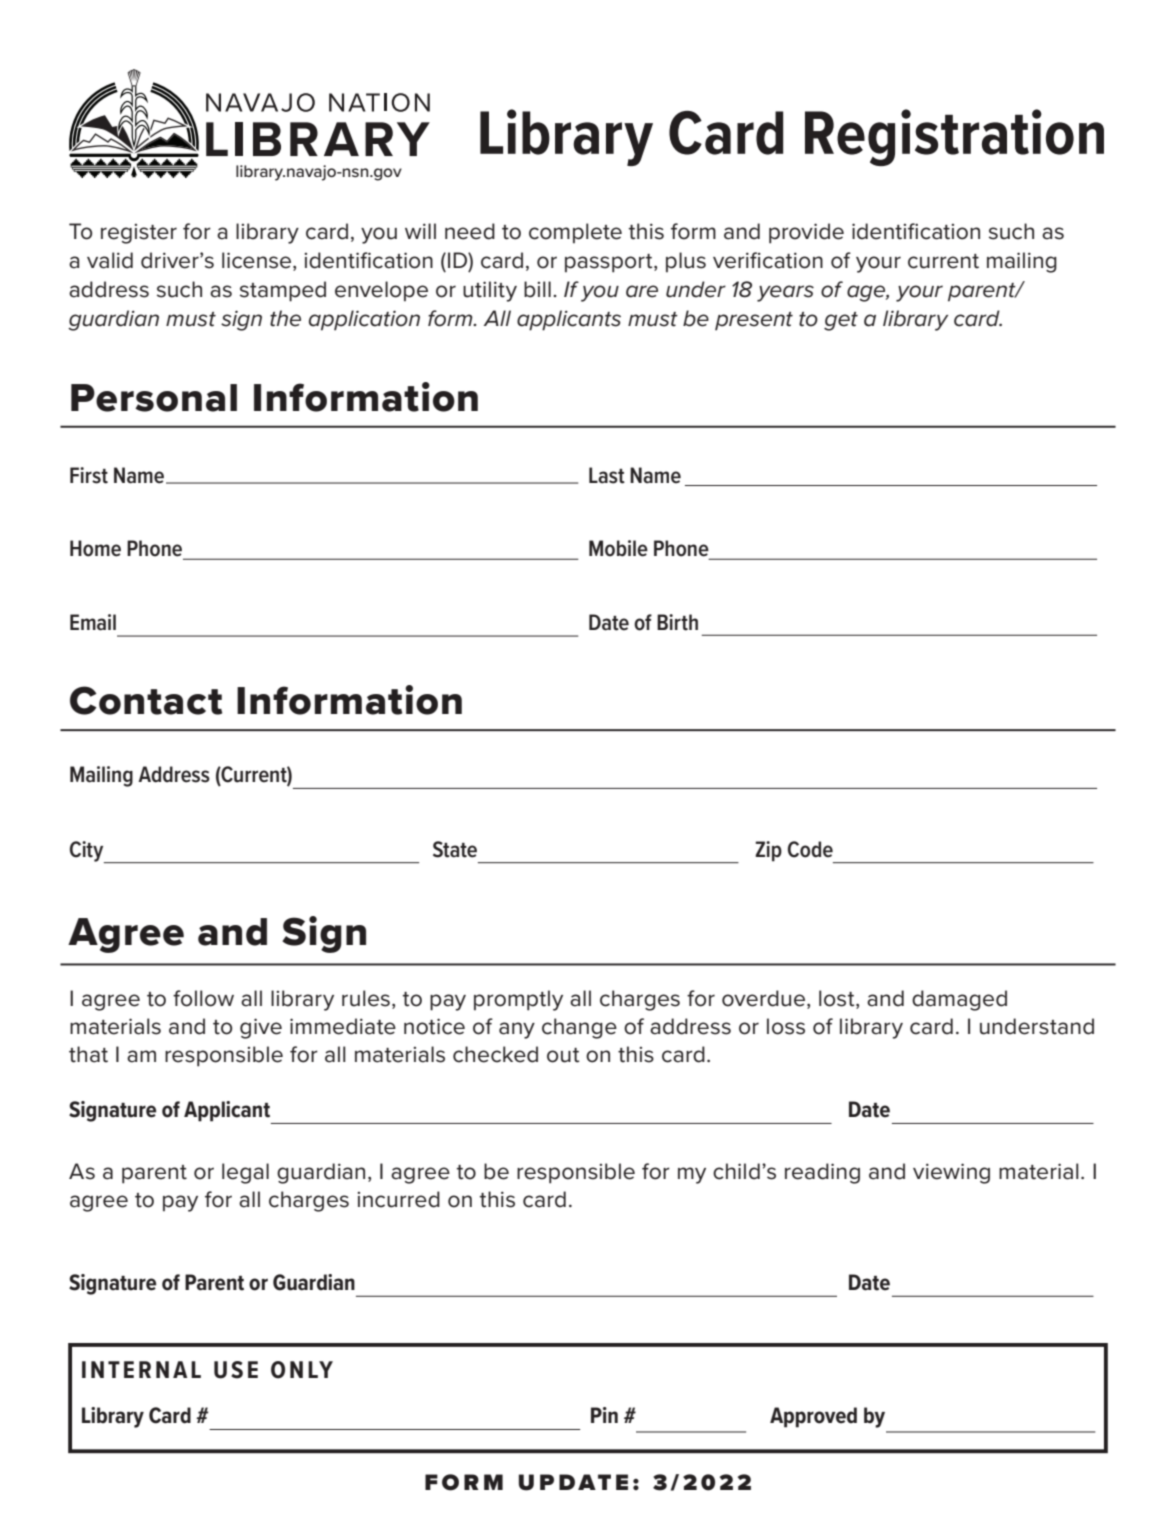  I want to click on Zip, so click(768, 851).
